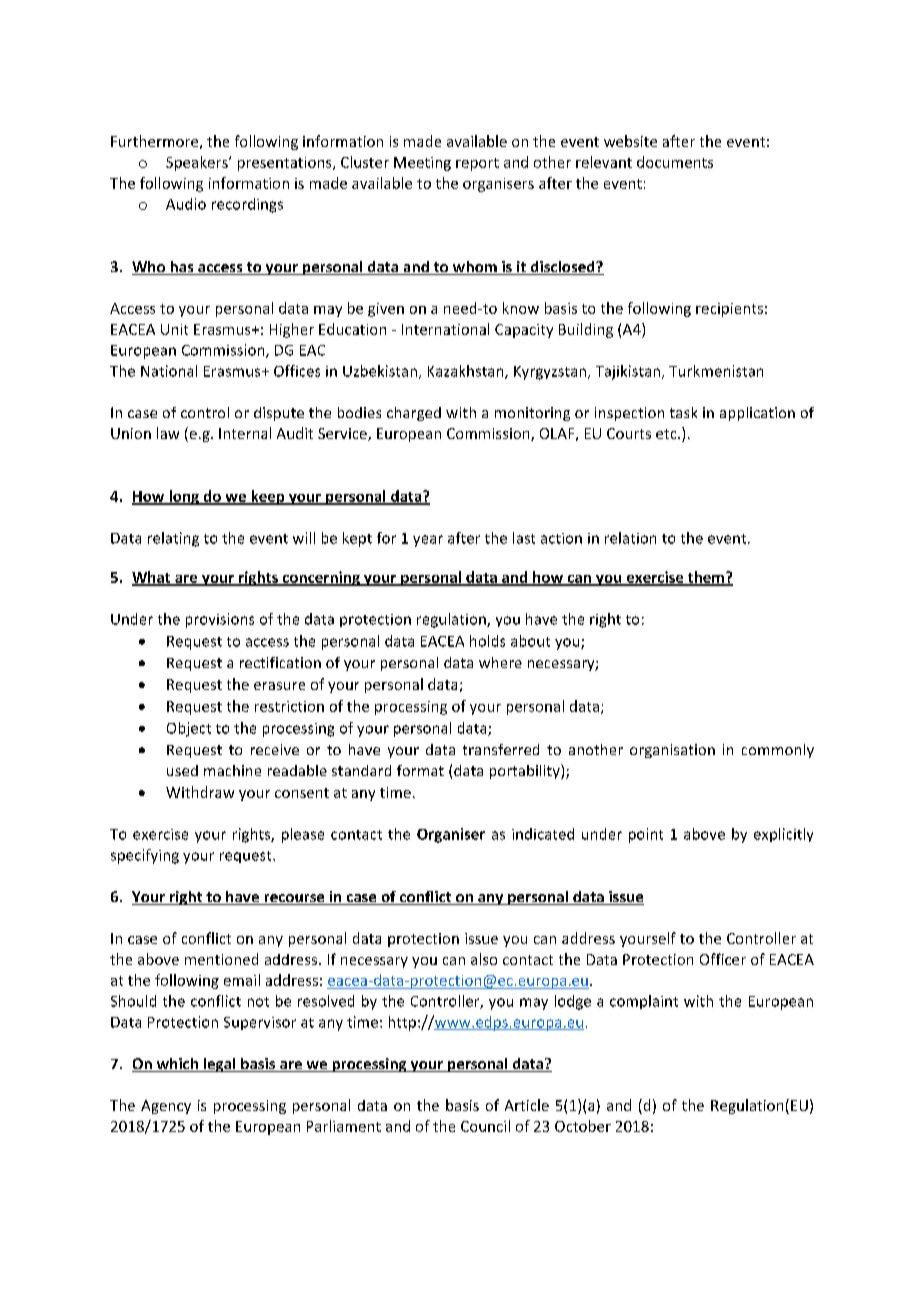 This image has height=1308, width=924. I want to click on documents, so click(675, 162).
